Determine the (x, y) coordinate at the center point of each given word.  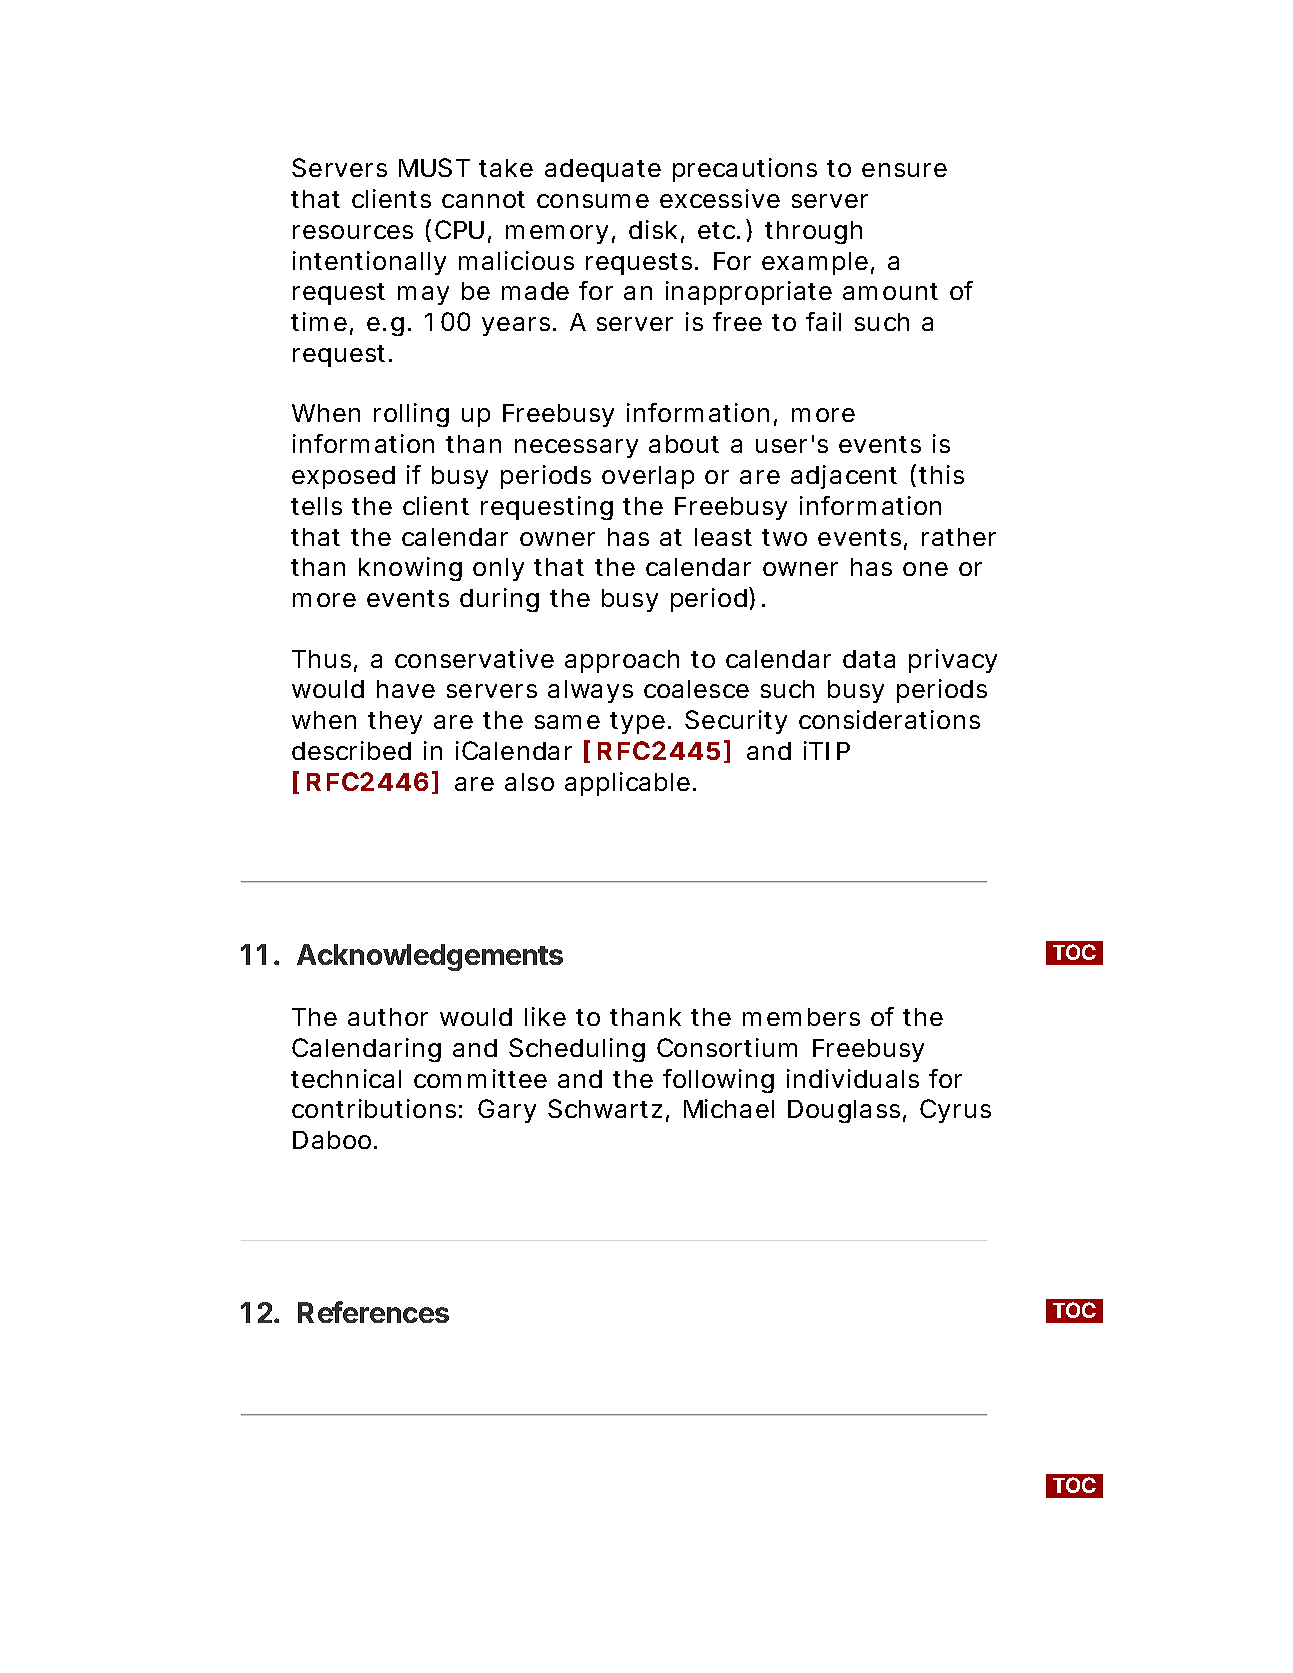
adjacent (844, 477)
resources (353, 232)
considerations (889, 719)
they (395, 722)
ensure (904, 170)
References (373, 1312)
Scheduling (577, 1050)
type (637, 723)
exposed (343, 477)
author (388, 1017)
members (801, 1017)
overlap (648, 477)
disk (653, 229)
